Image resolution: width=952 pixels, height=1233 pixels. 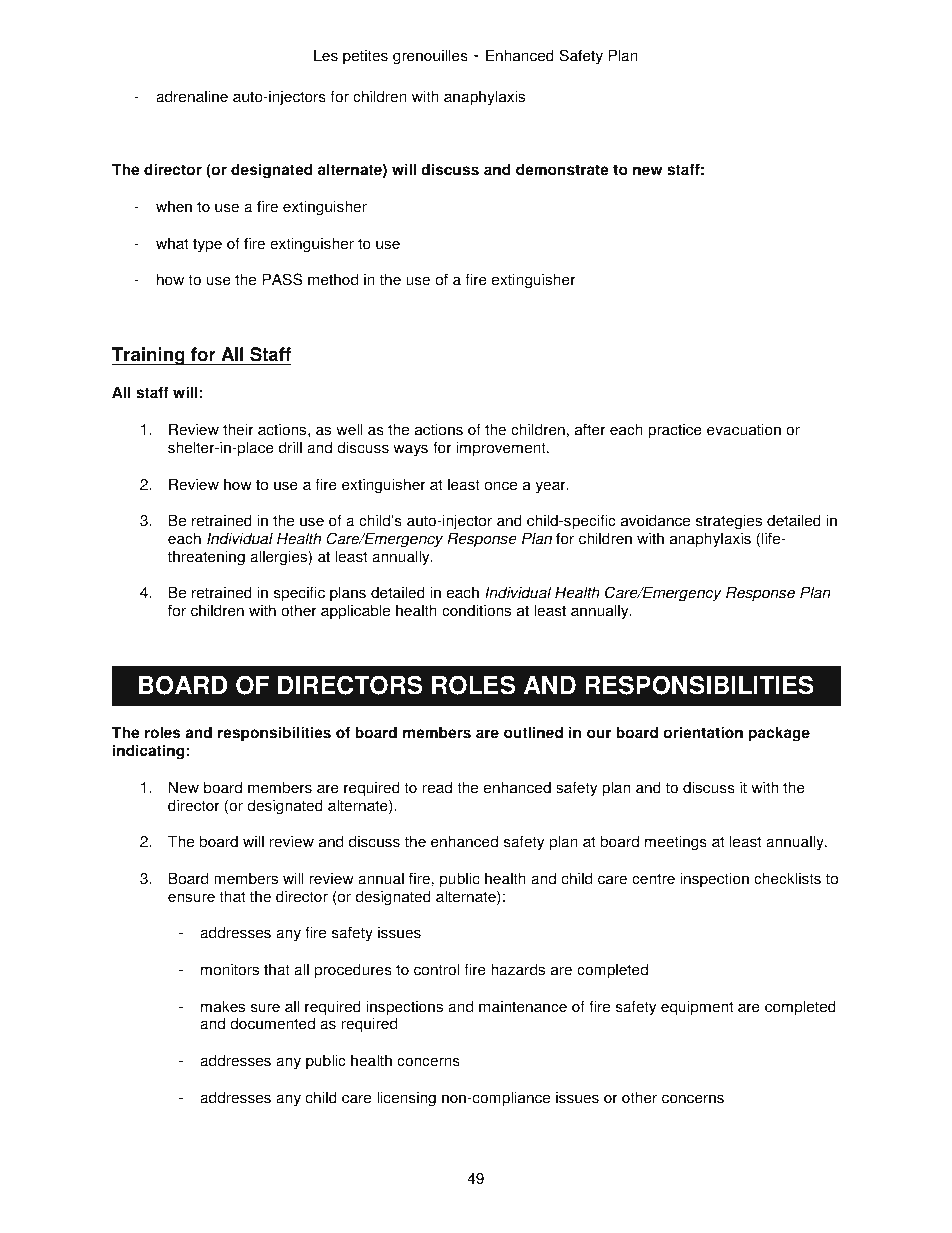 I want to click on adrenaline, so click(x=192, y=96).
